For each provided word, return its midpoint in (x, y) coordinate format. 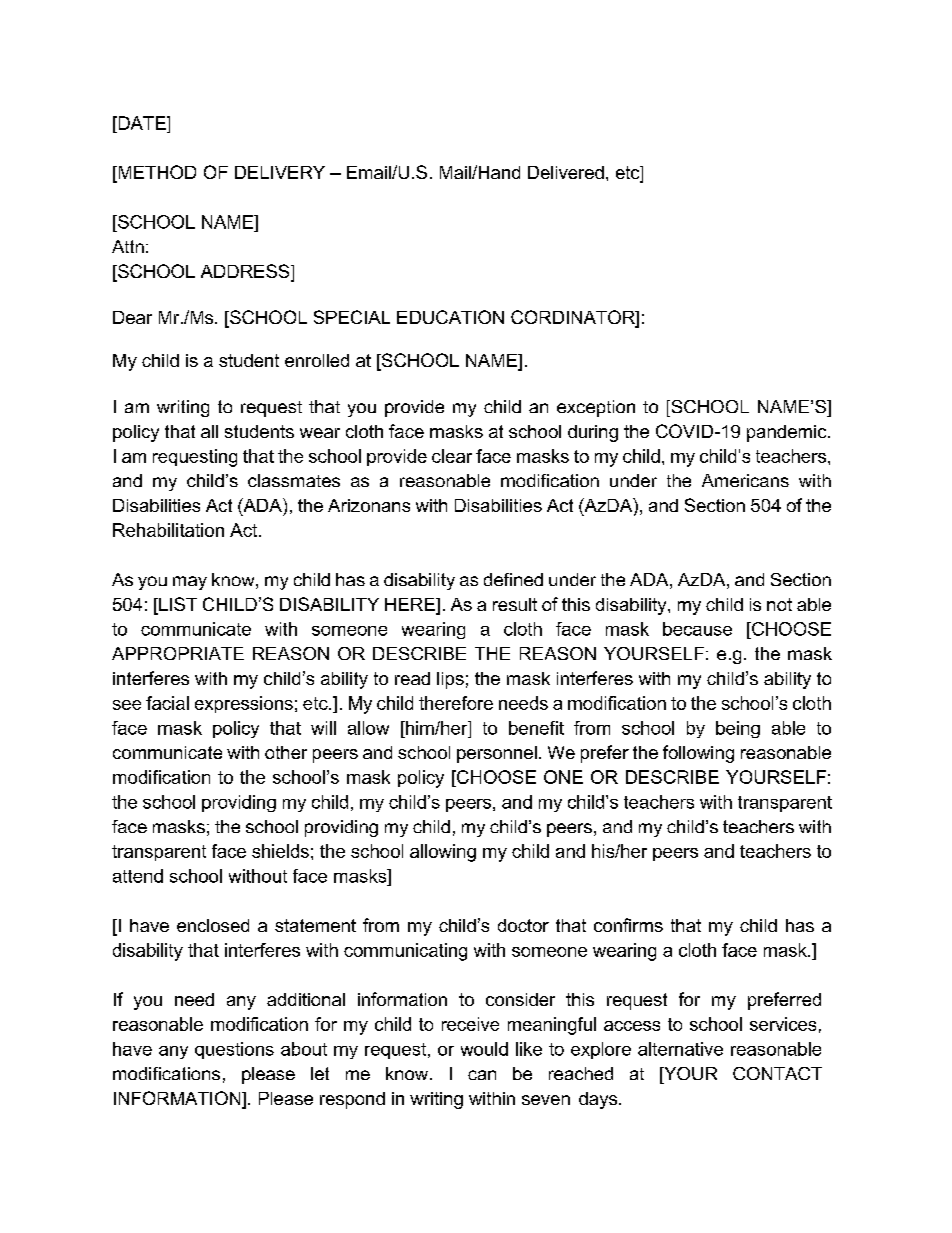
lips (450, 680)
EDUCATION (450, 317)
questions (234, 1050)
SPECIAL (352, 317)
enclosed (213, 925)
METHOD (156, 173)
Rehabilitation (168, 530)
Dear (132, 317)
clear (452, 456)
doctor (523, 925)
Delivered (566, 172)
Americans (745, 480)
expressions (244, 704)
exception (596, 408)
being (738, 729)
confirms (628, 925)
